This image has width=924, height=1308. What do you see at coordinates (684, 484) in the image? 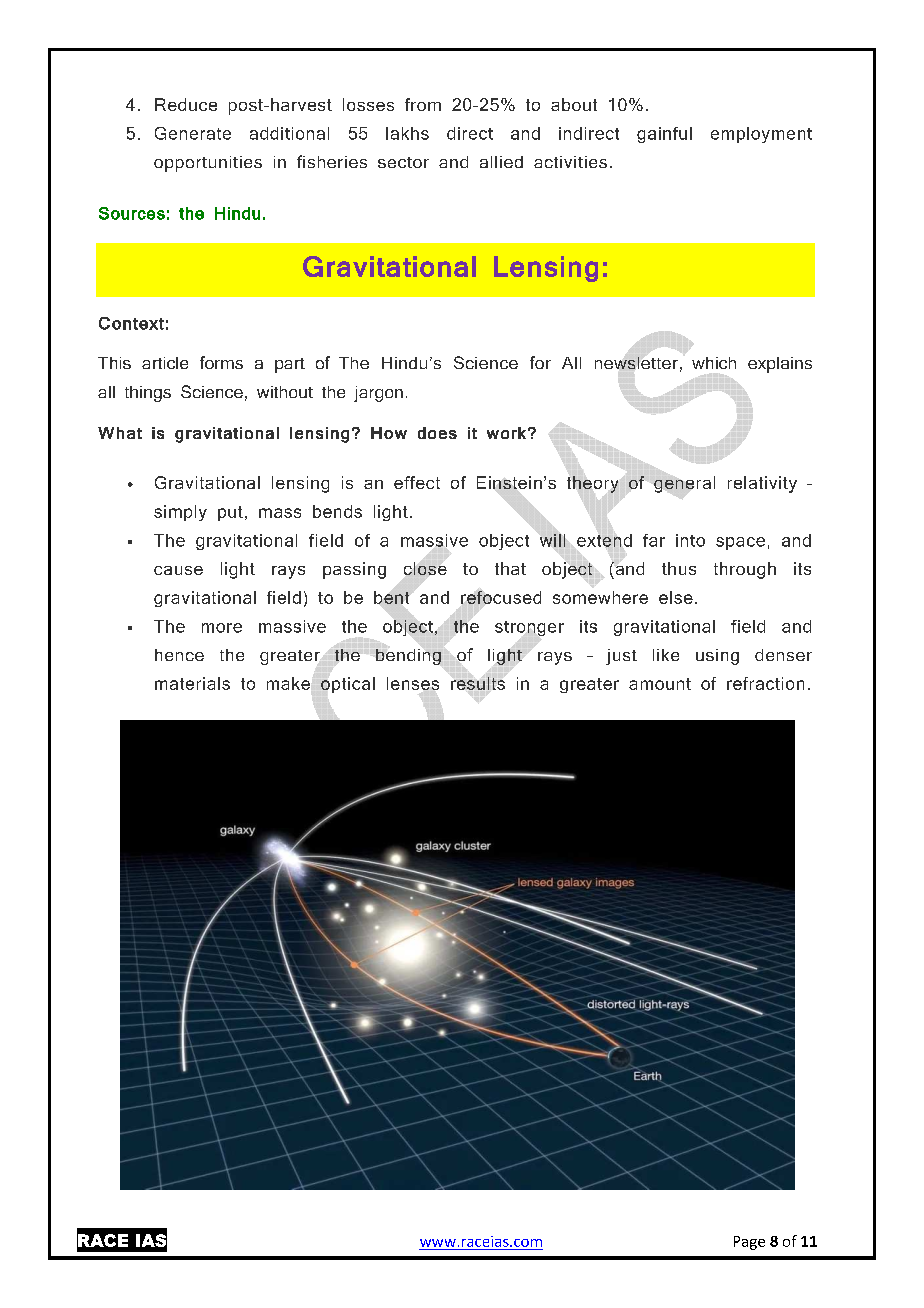
I see `general` at bounding box center [684, 484].
